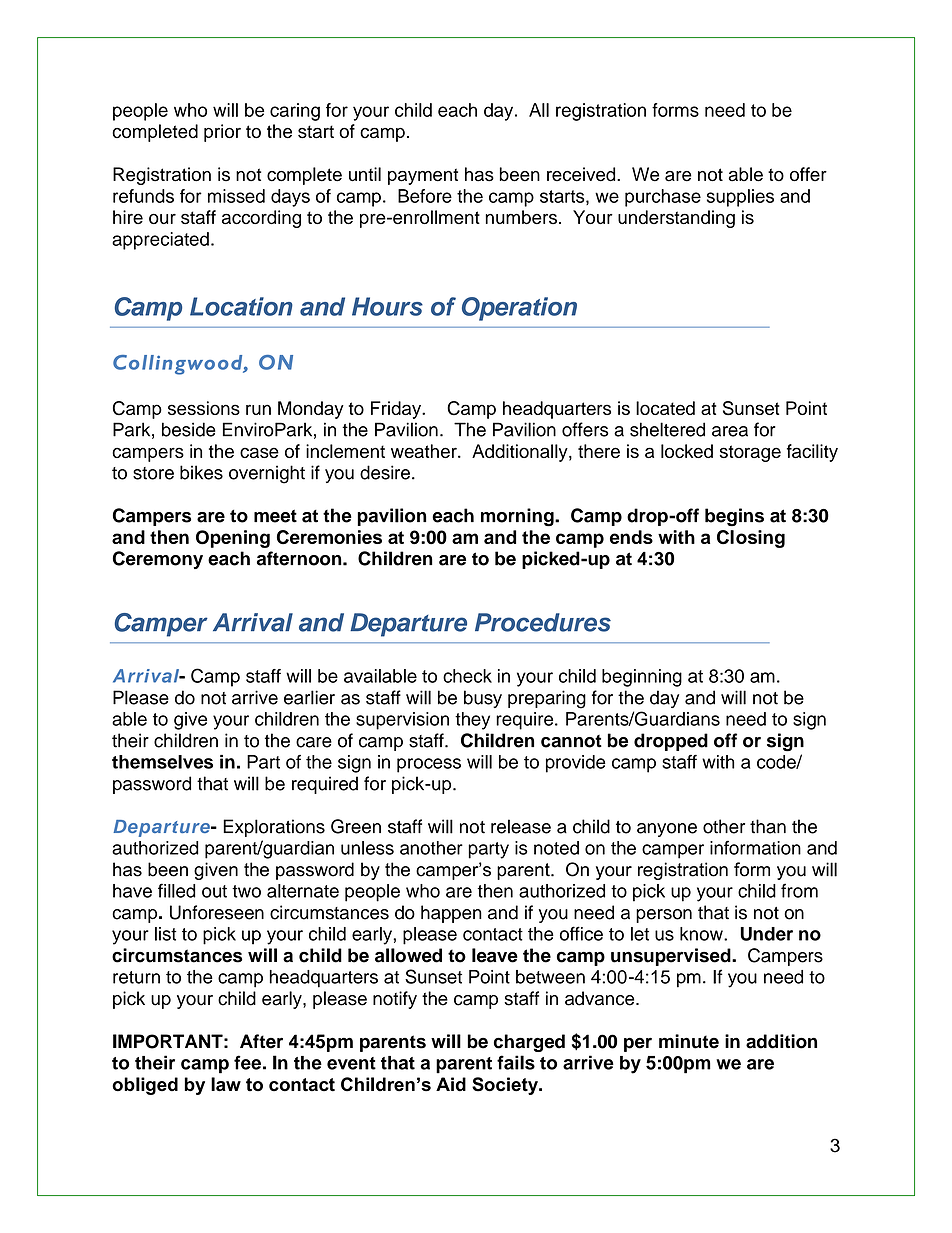  What do you see at coordinates (162, 762) in the document?
I see `themselves` at bounding box center [162, 762].
